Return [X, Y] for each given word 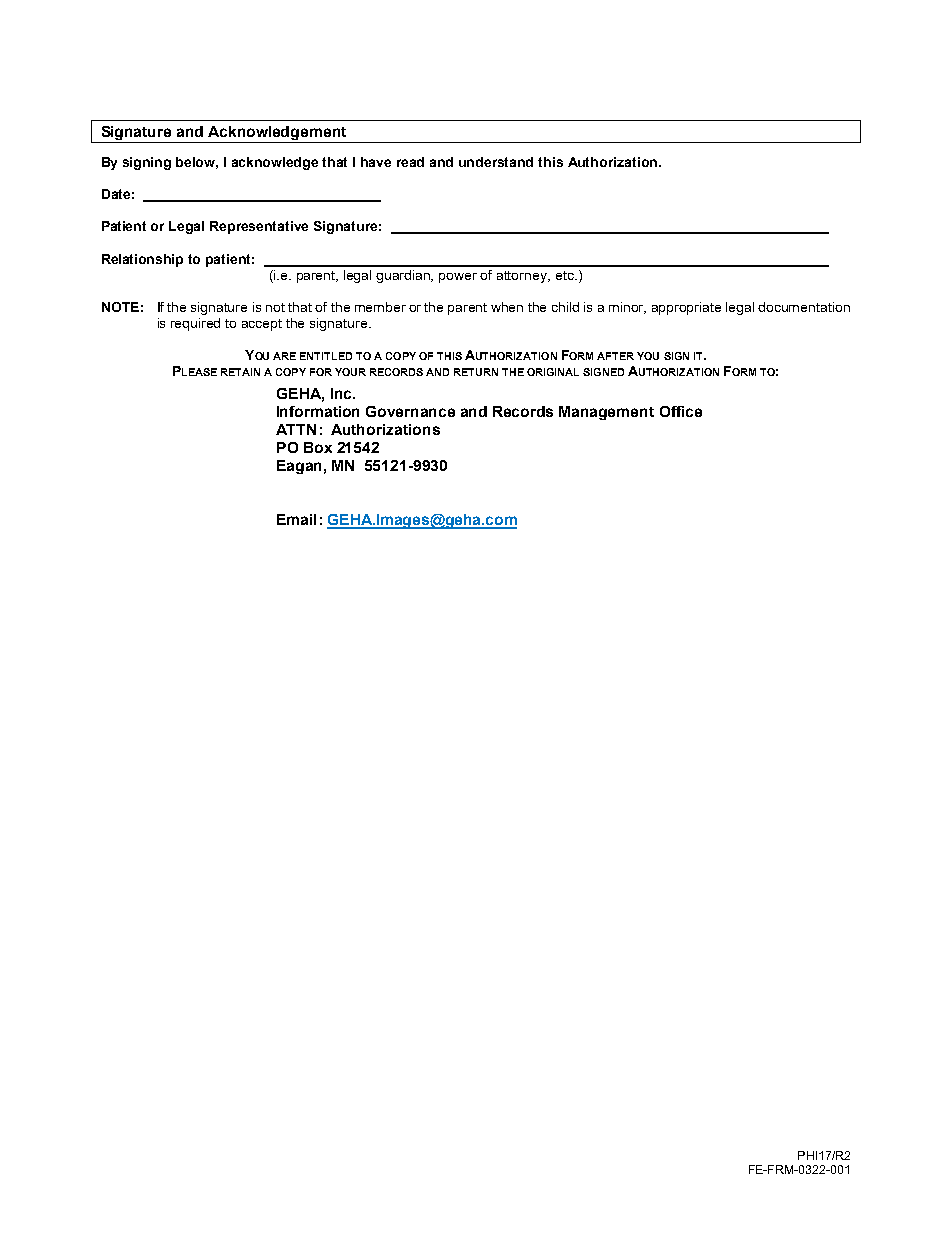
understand [496, 162]
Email [296, 519]
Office [681, 411]
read [410, 162]
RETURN [476, 372]
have [376, 162]
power [458, 278]
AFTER [615, 356]
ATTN [296, 429]
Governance [410, 411]
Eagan [299, 467]
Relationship [142, 260]
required [195, 324]
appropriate [686, 308]
